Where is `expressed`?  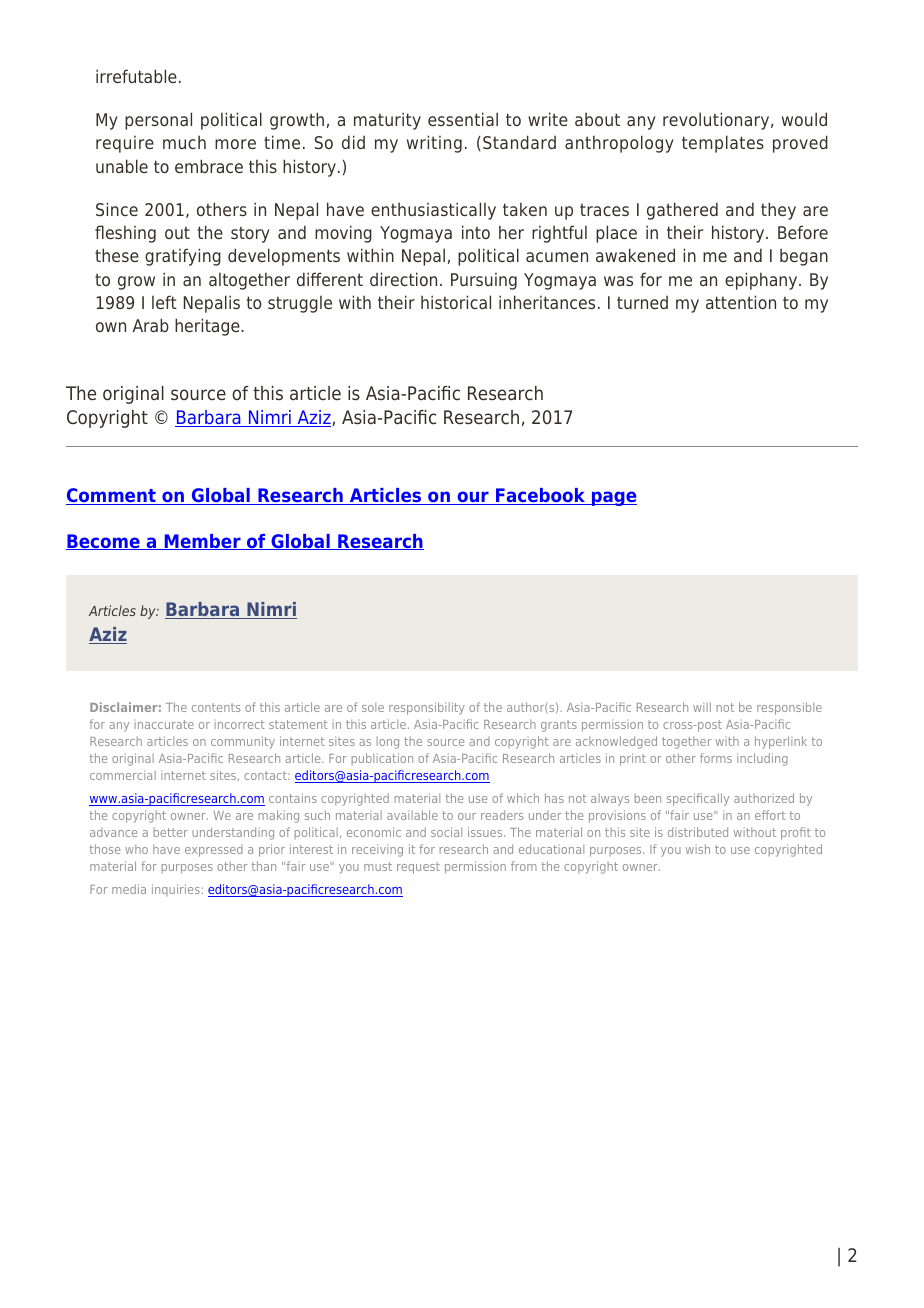 expressed is located at coordinates (214, 851).
